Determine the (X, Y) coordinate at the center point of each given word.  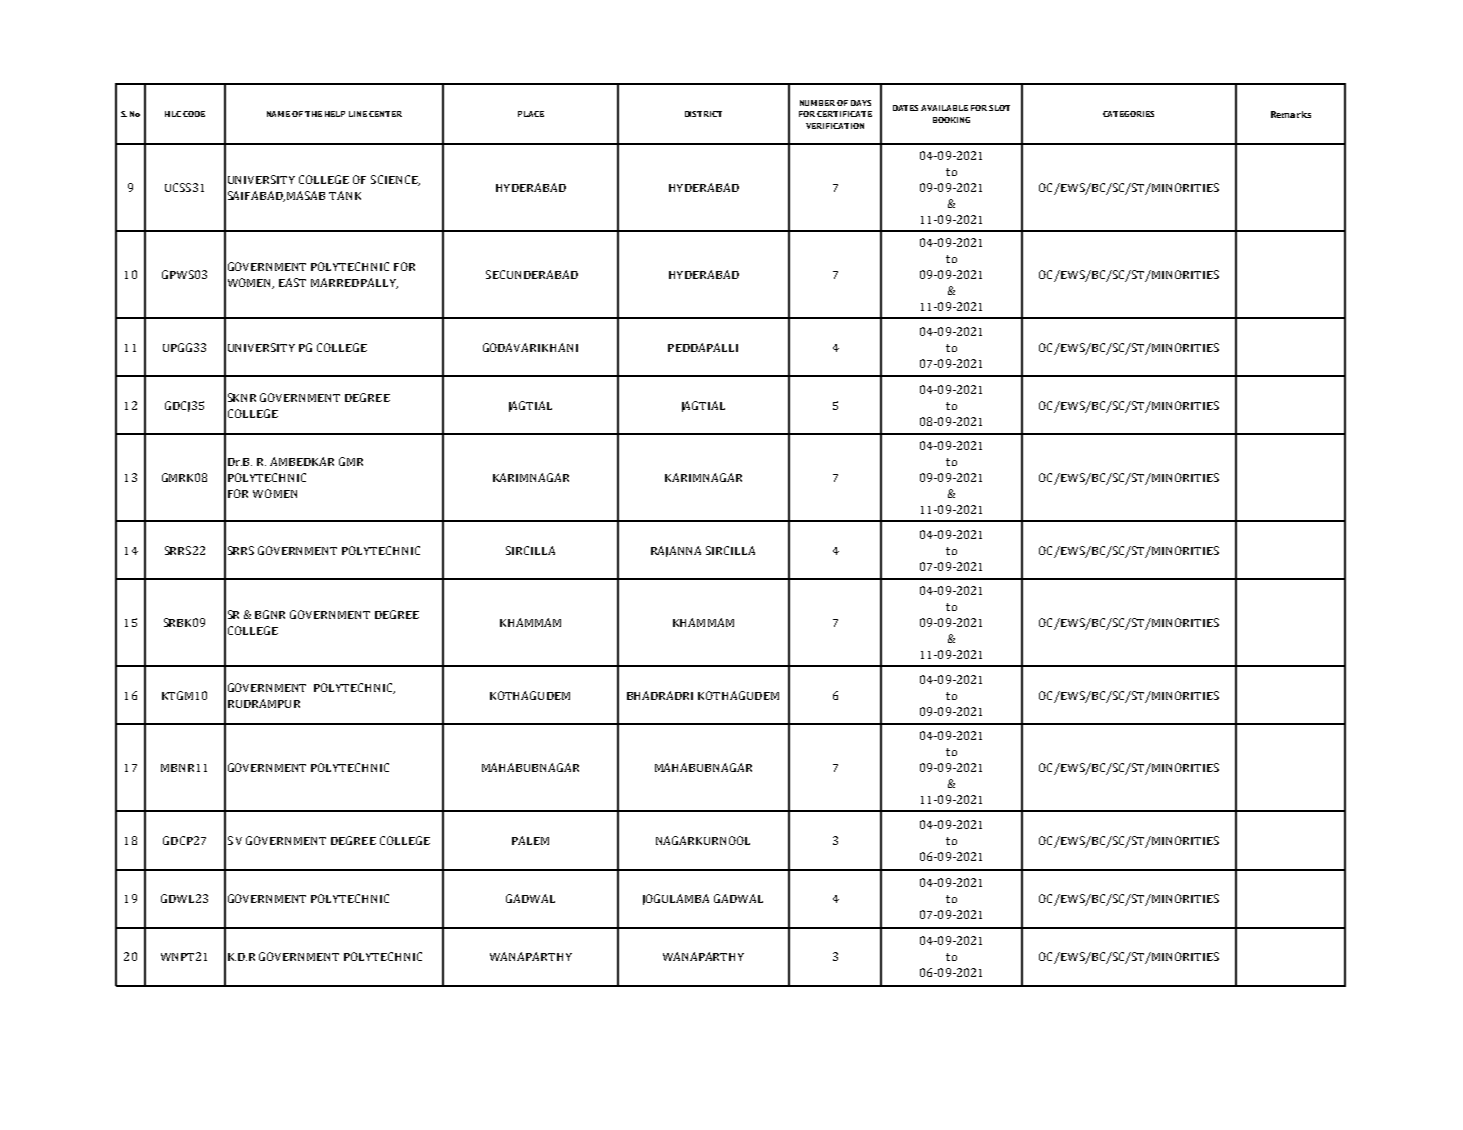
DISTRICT (703, 114)
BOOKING (951, 120)
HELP (335, 114)
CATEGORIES (1128, 114)
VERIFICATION (835, 126)
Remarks (1291, 114)
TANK (345, 195)
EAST (292, 282)
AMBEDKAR (302, 461)
